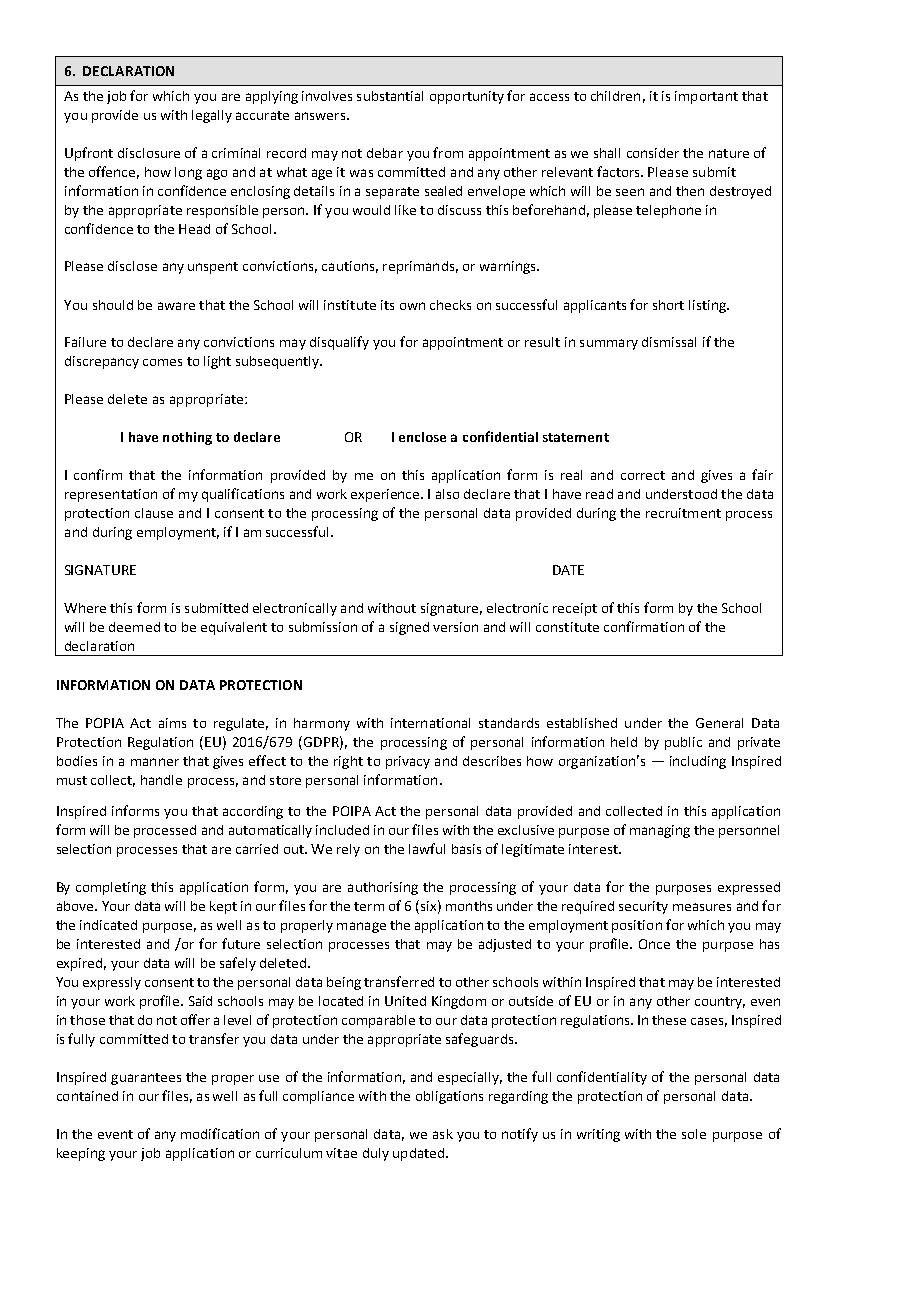 This page has height=1309, width=924. What do you see at coordinates (694, 1134) in the page?
I see `sole` at bounding box center [694, 1134].
